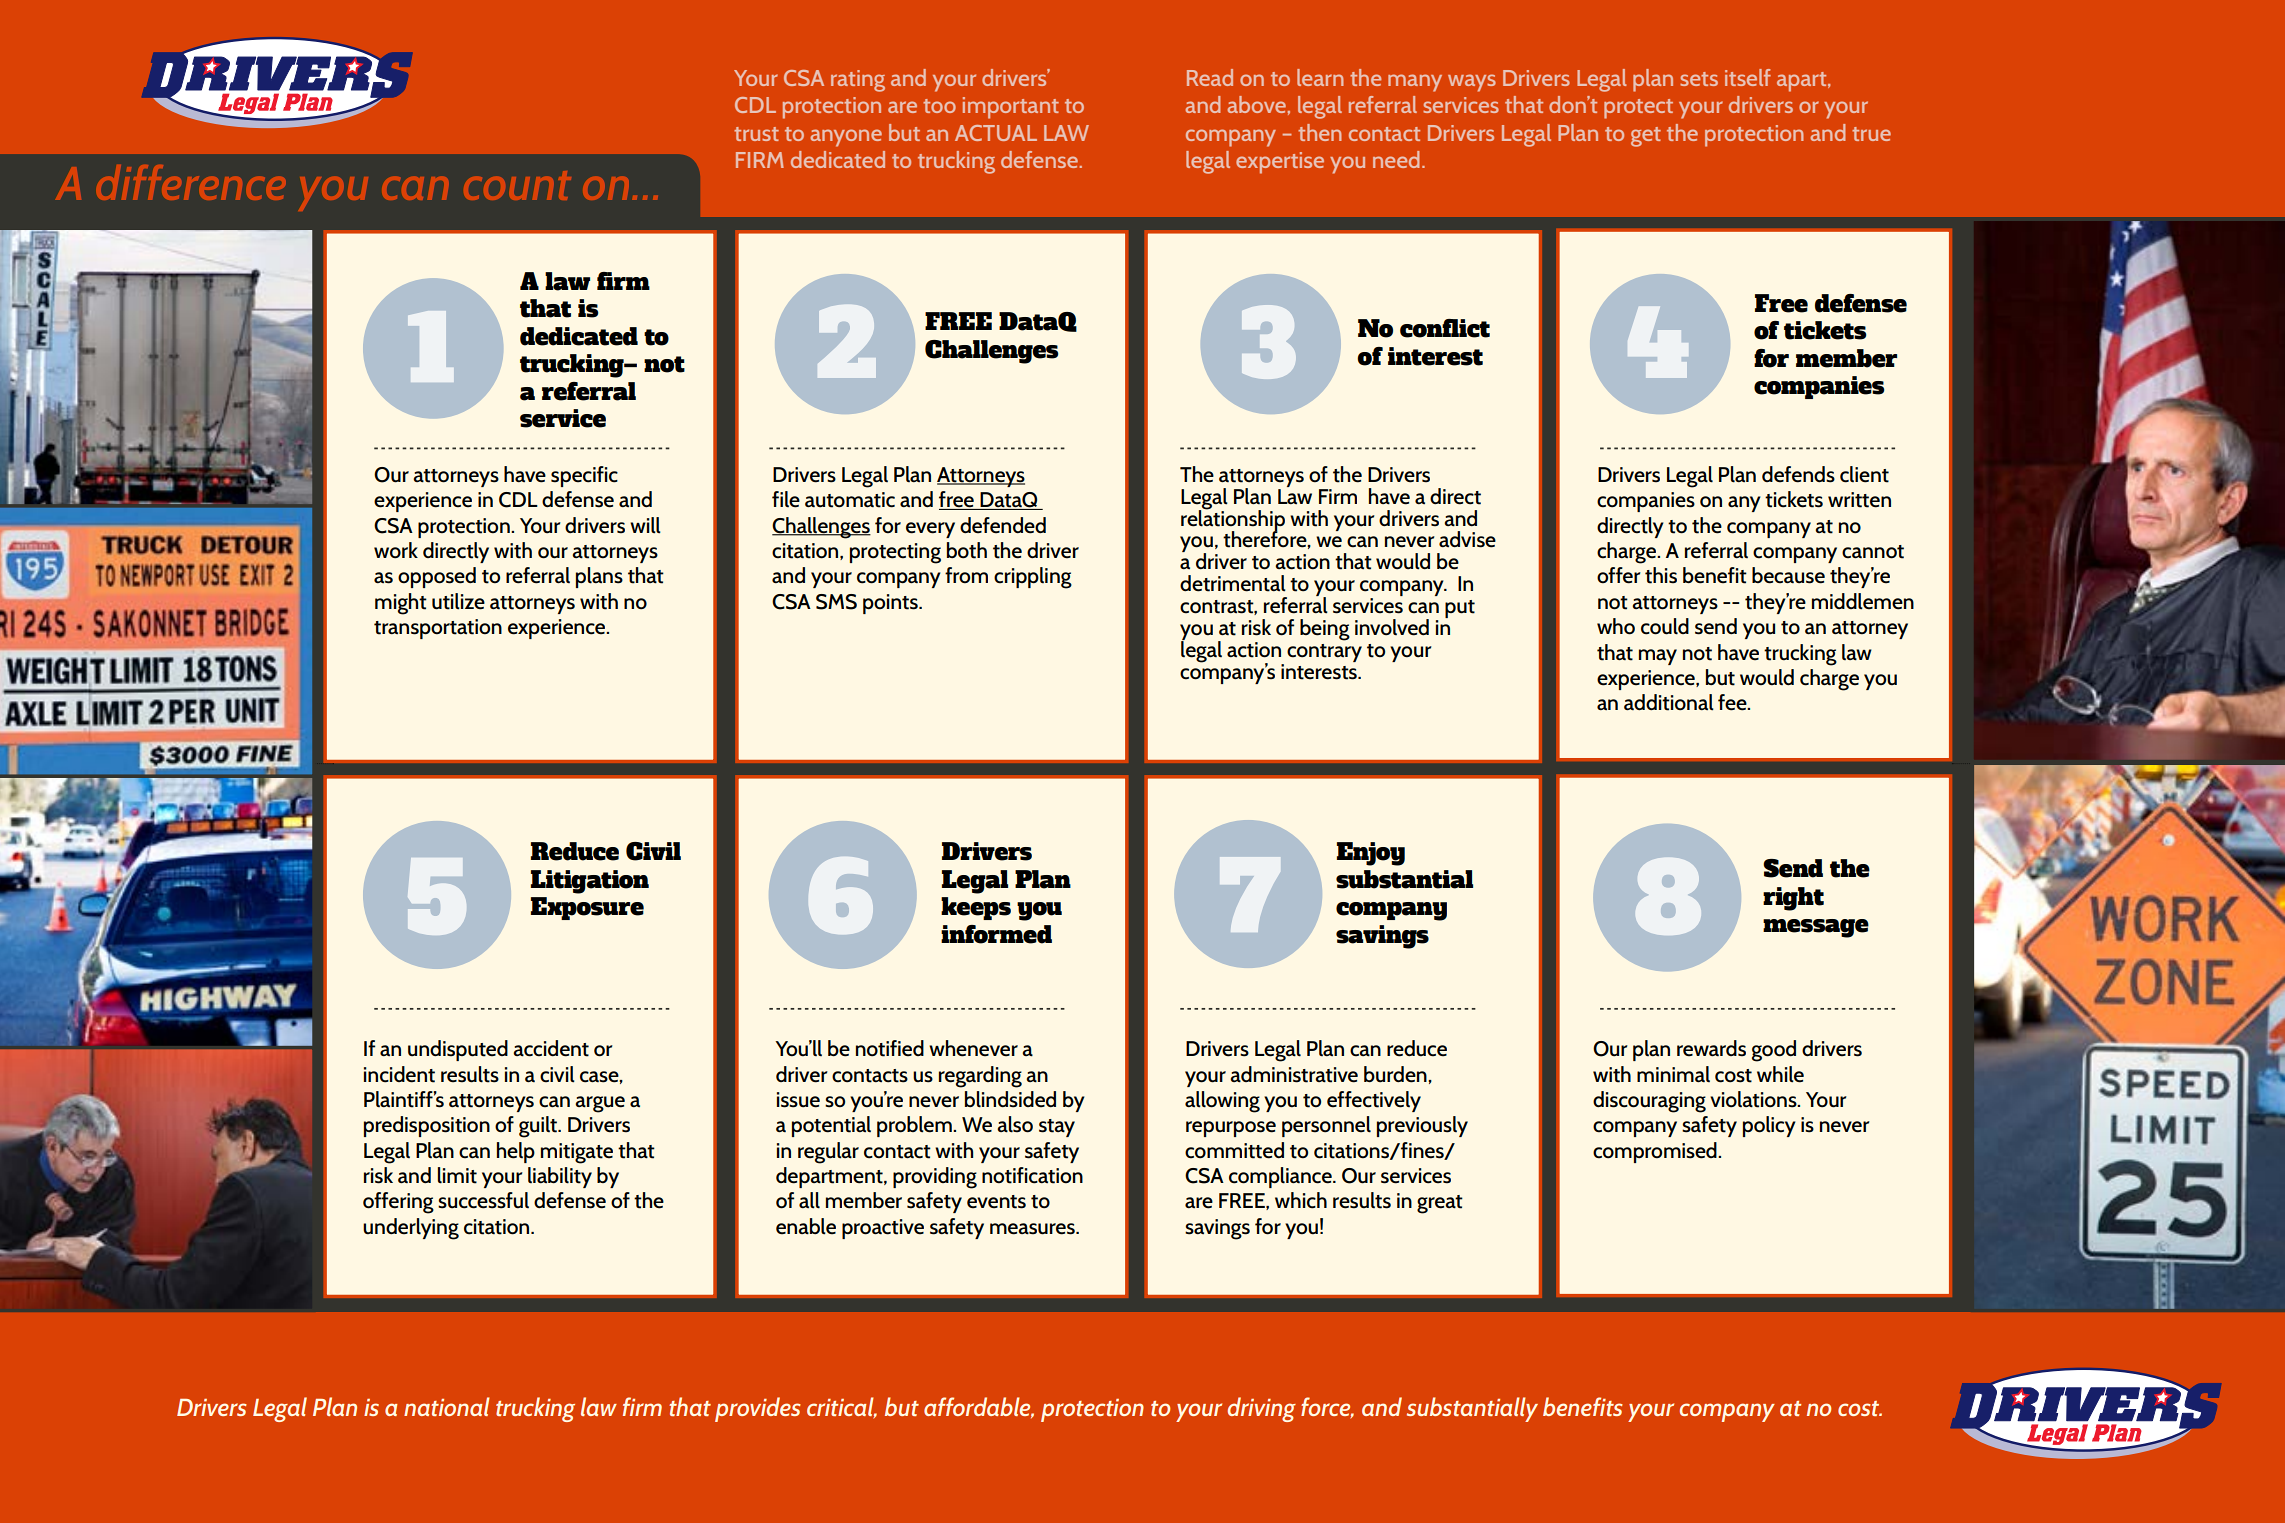  I want to click on count, so click(519, 186).
